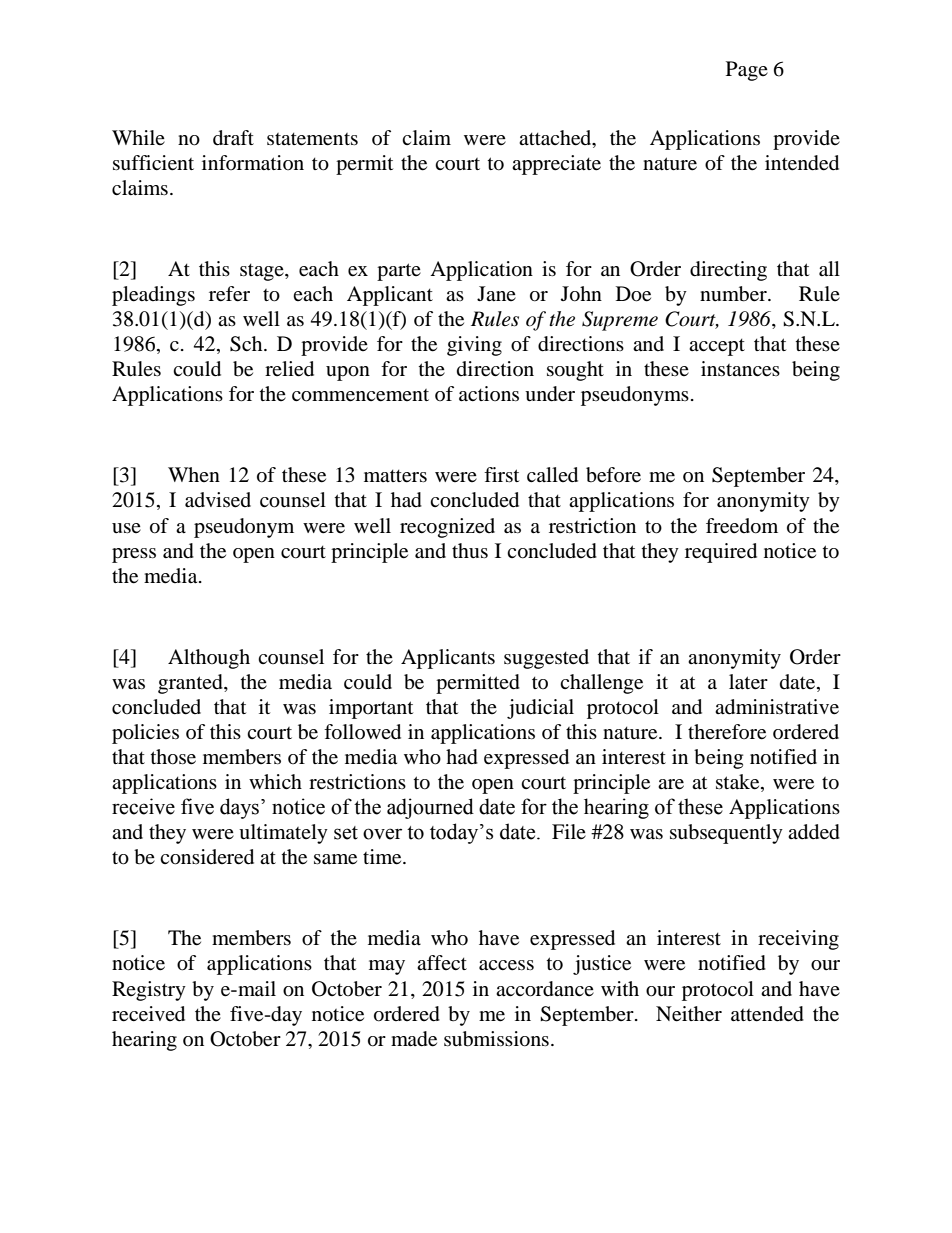 This screenshot has height=1233, width=952. I want to click on Page, so click(747, 71).
